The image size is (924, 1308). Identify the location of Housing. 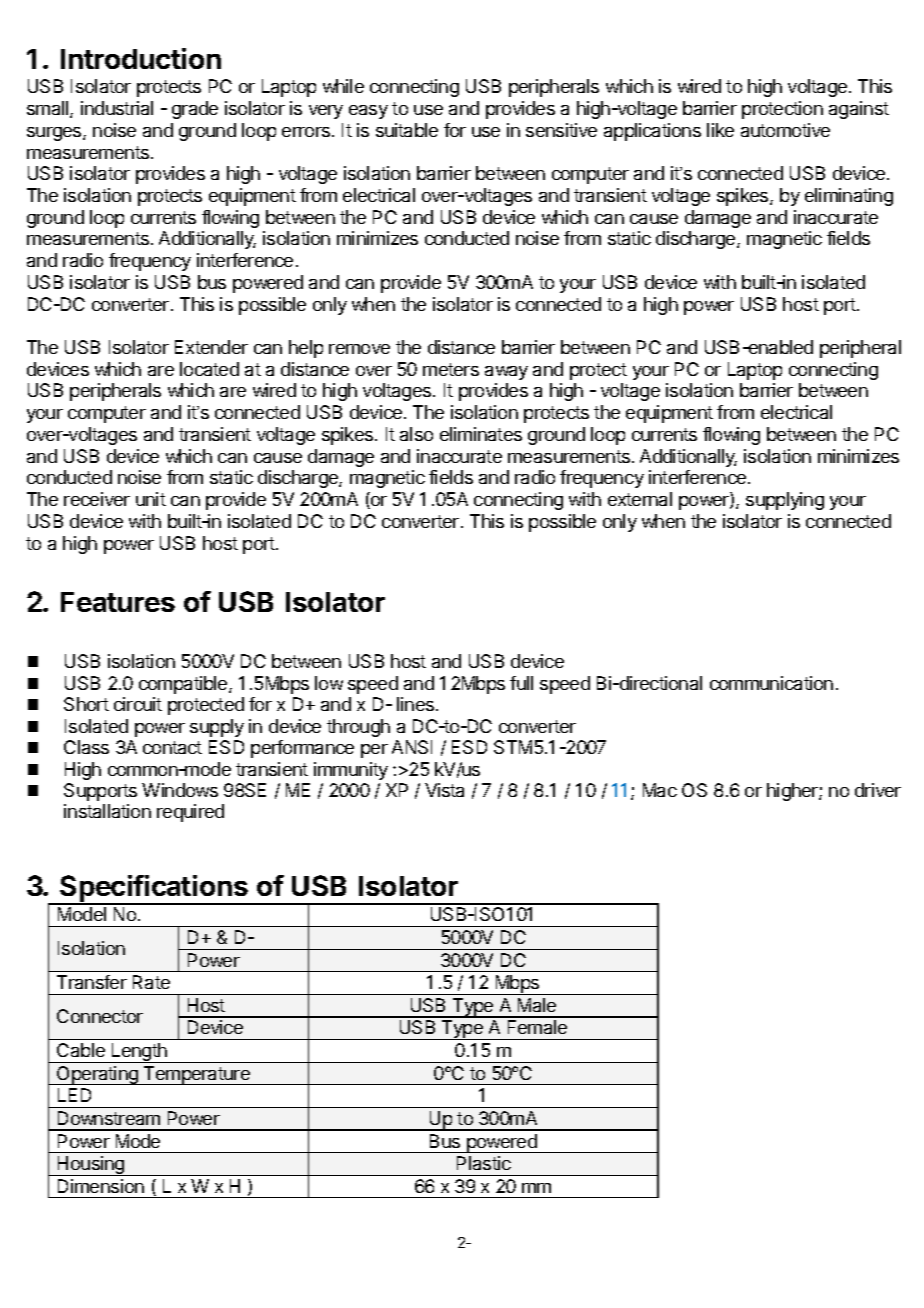
(91, 1166).
